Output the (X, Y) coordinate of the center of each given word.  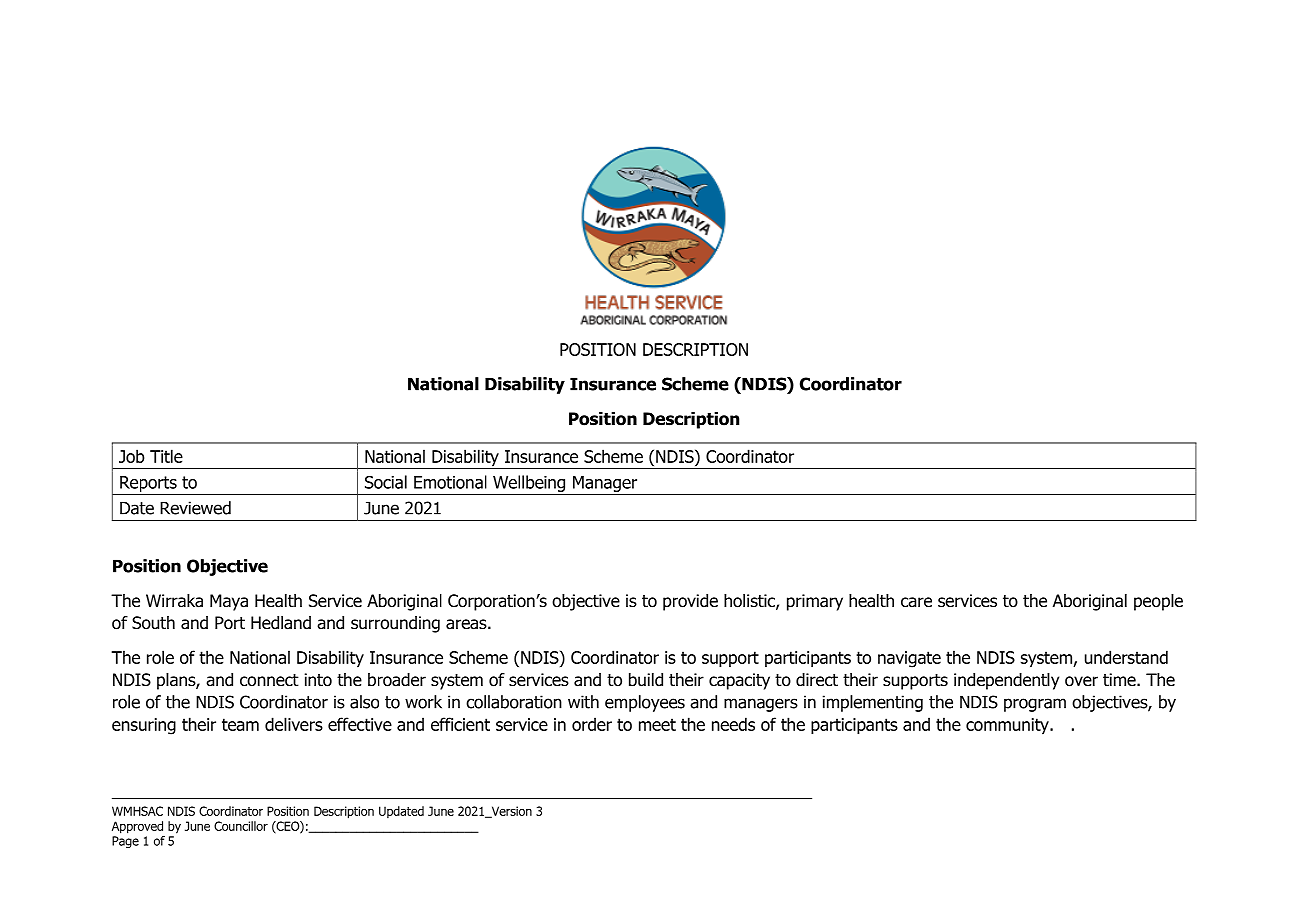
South (153, 623)
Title (166, 456)
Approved (137, 827)
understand (1126, 657)
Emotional (450, 482)
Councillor (241, 826)
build (646, 680)
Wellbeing (529, 483)
